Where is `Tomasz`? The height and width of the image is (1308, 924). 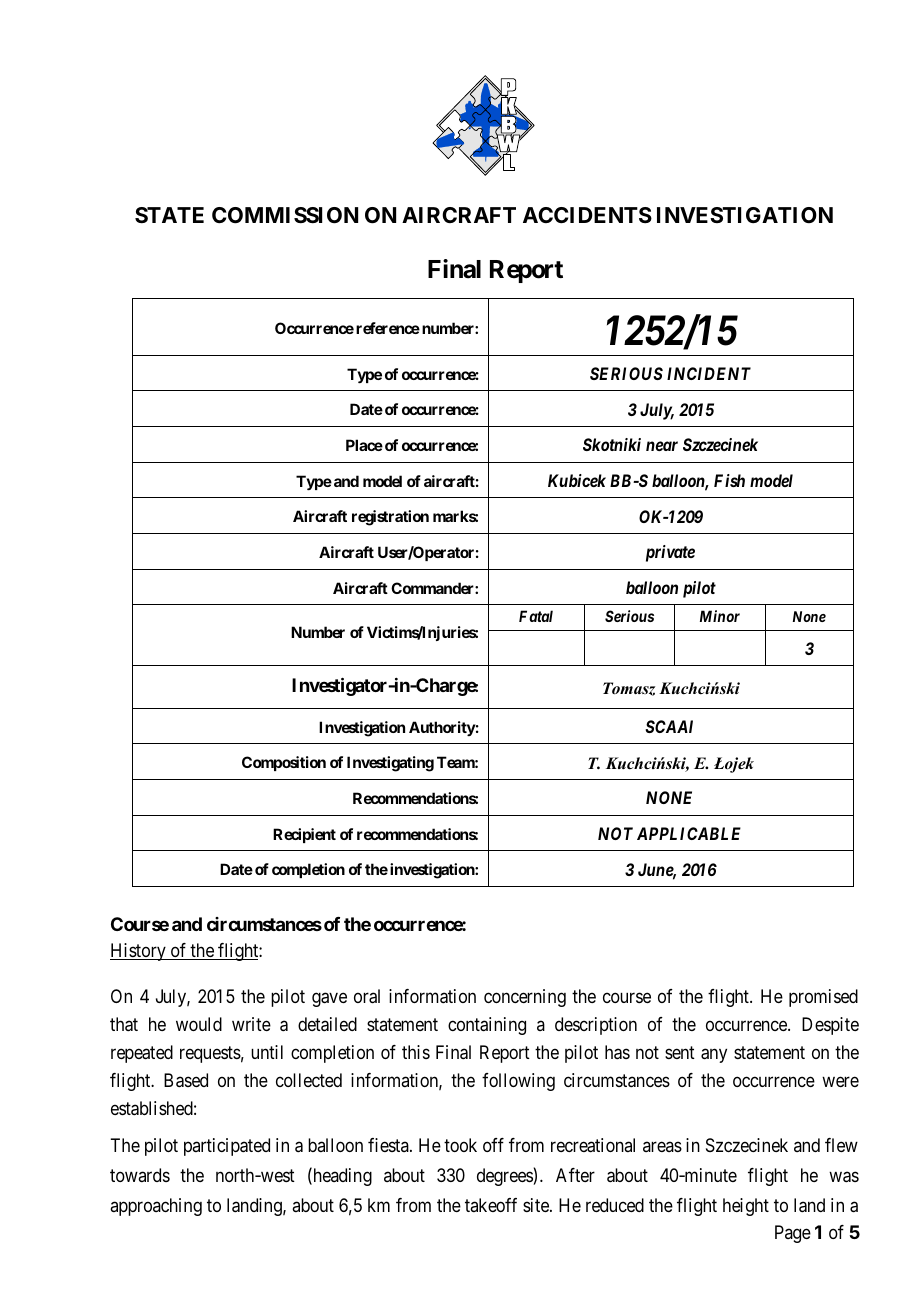
Tomasz is located at coordinates (629, 689).
